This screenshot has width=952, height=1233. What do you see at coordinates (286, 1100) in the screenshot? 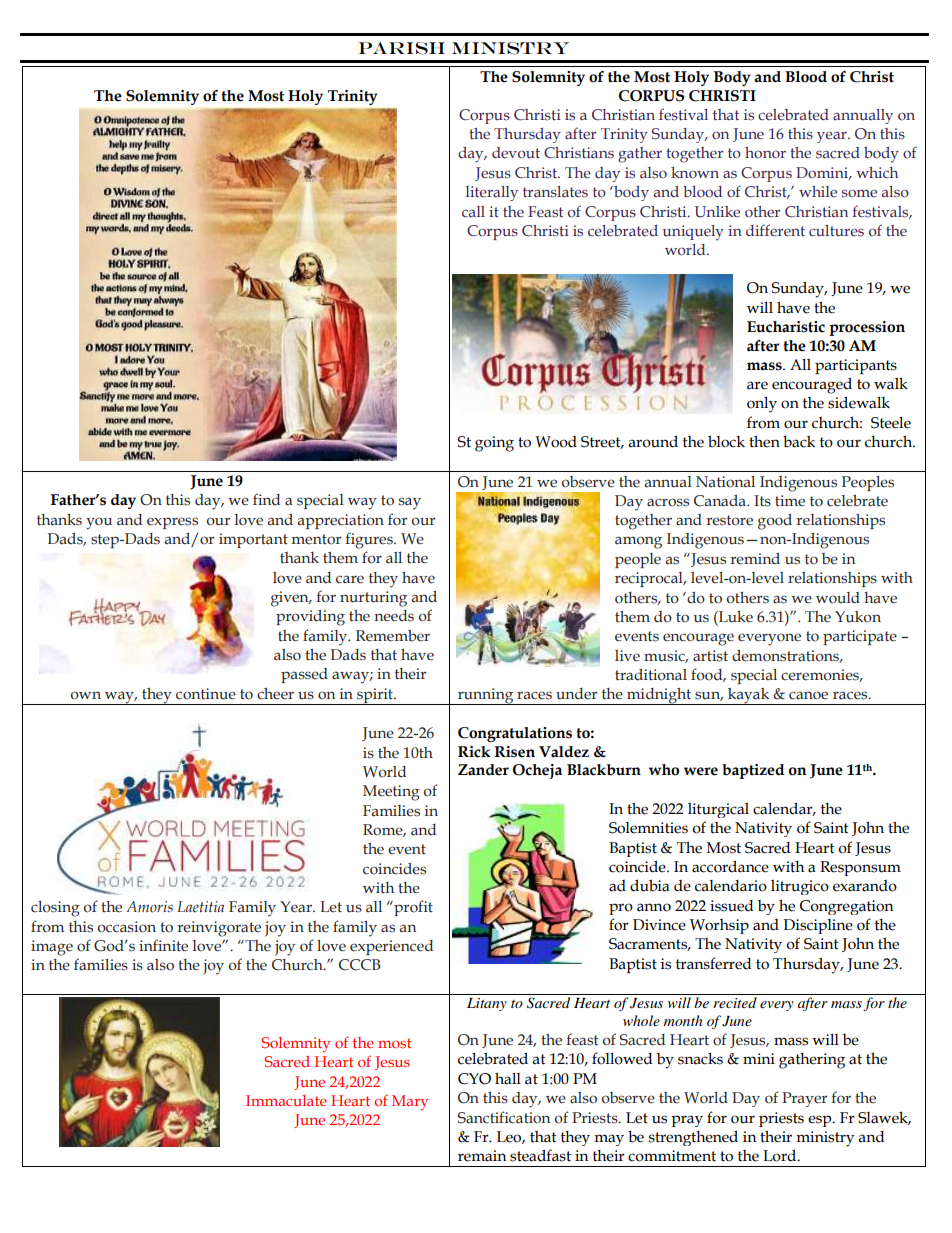
I see `Immaculate` at bounding box center [286, 1100].
